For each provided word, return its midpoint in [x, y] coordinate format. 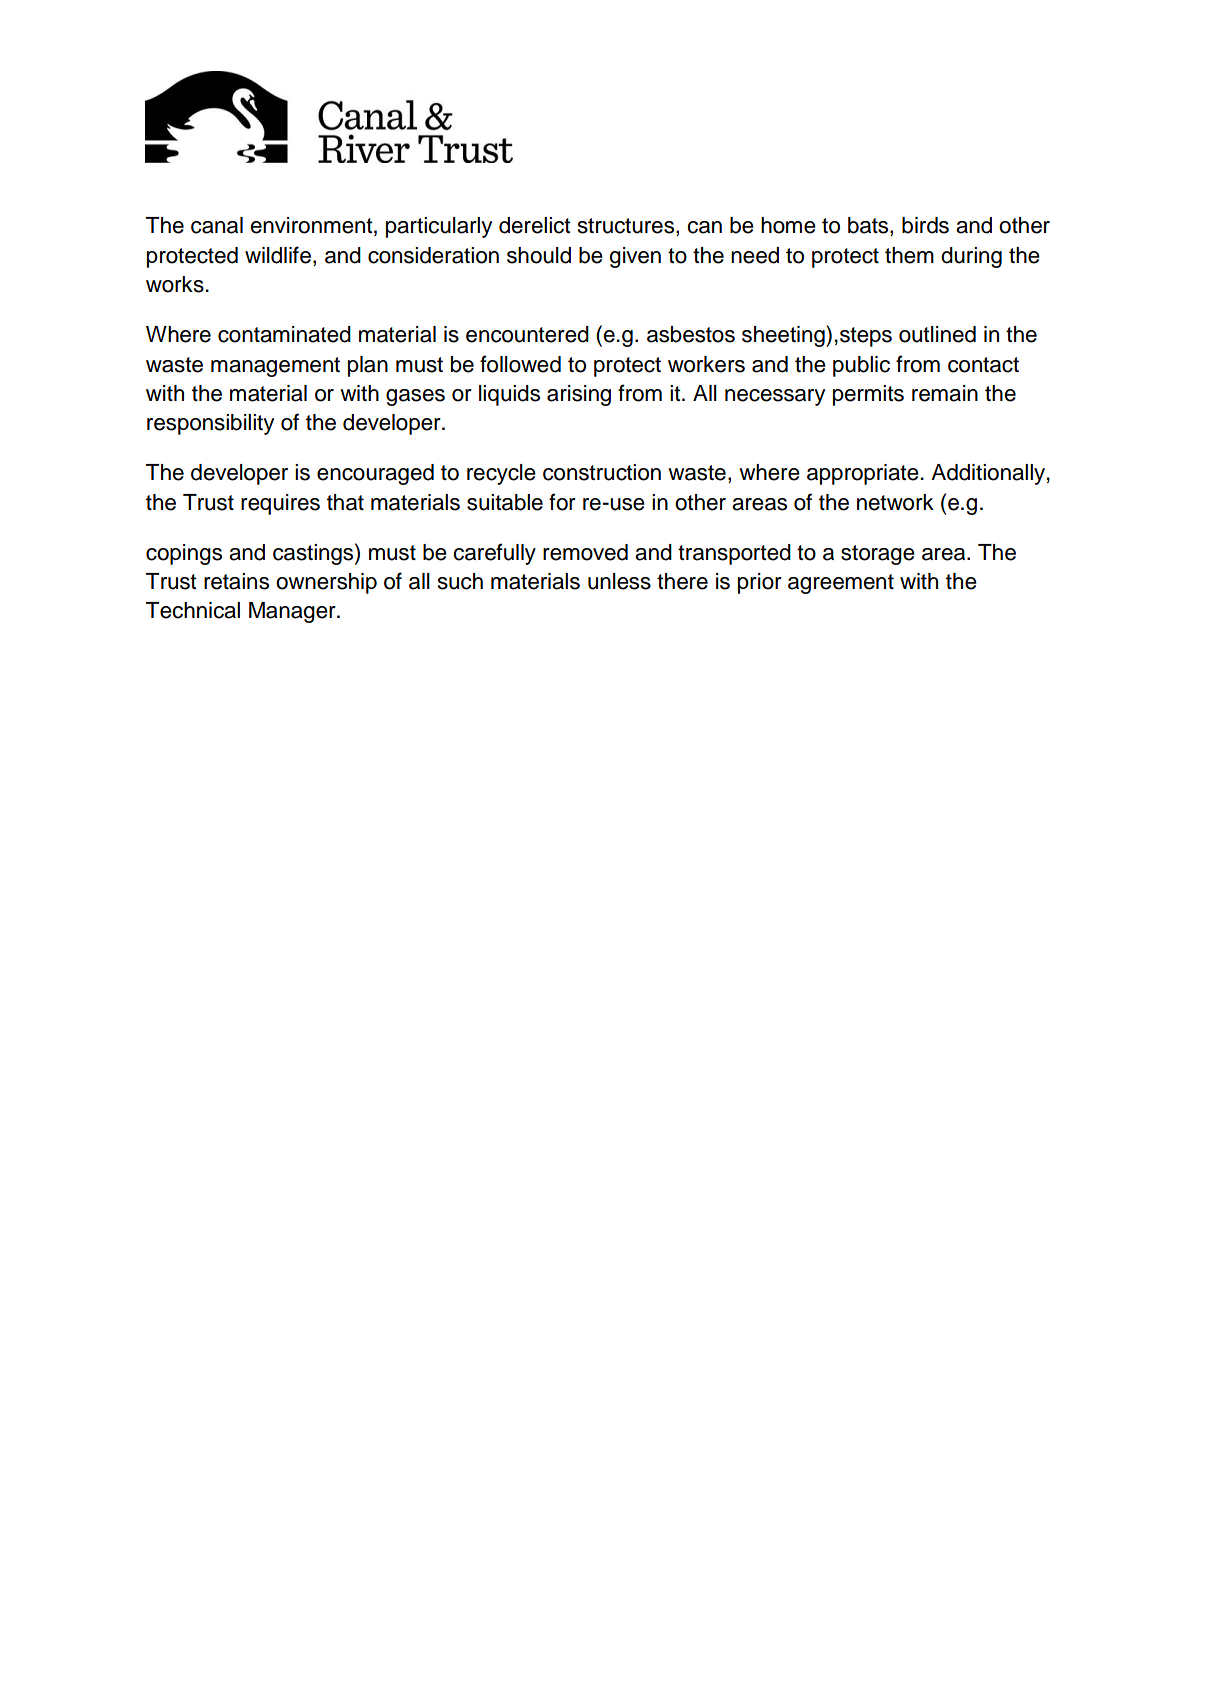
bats [869, 226]
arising [579, 395]
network [895, 502]
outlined [937, 334]
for [562, 502]
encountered [527, 334]
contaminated [284, 334]
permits [868, 395]
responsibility [210, 424]
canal [217, 225]
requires [280, 504]
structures [627, 227]
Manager [293, 612]
